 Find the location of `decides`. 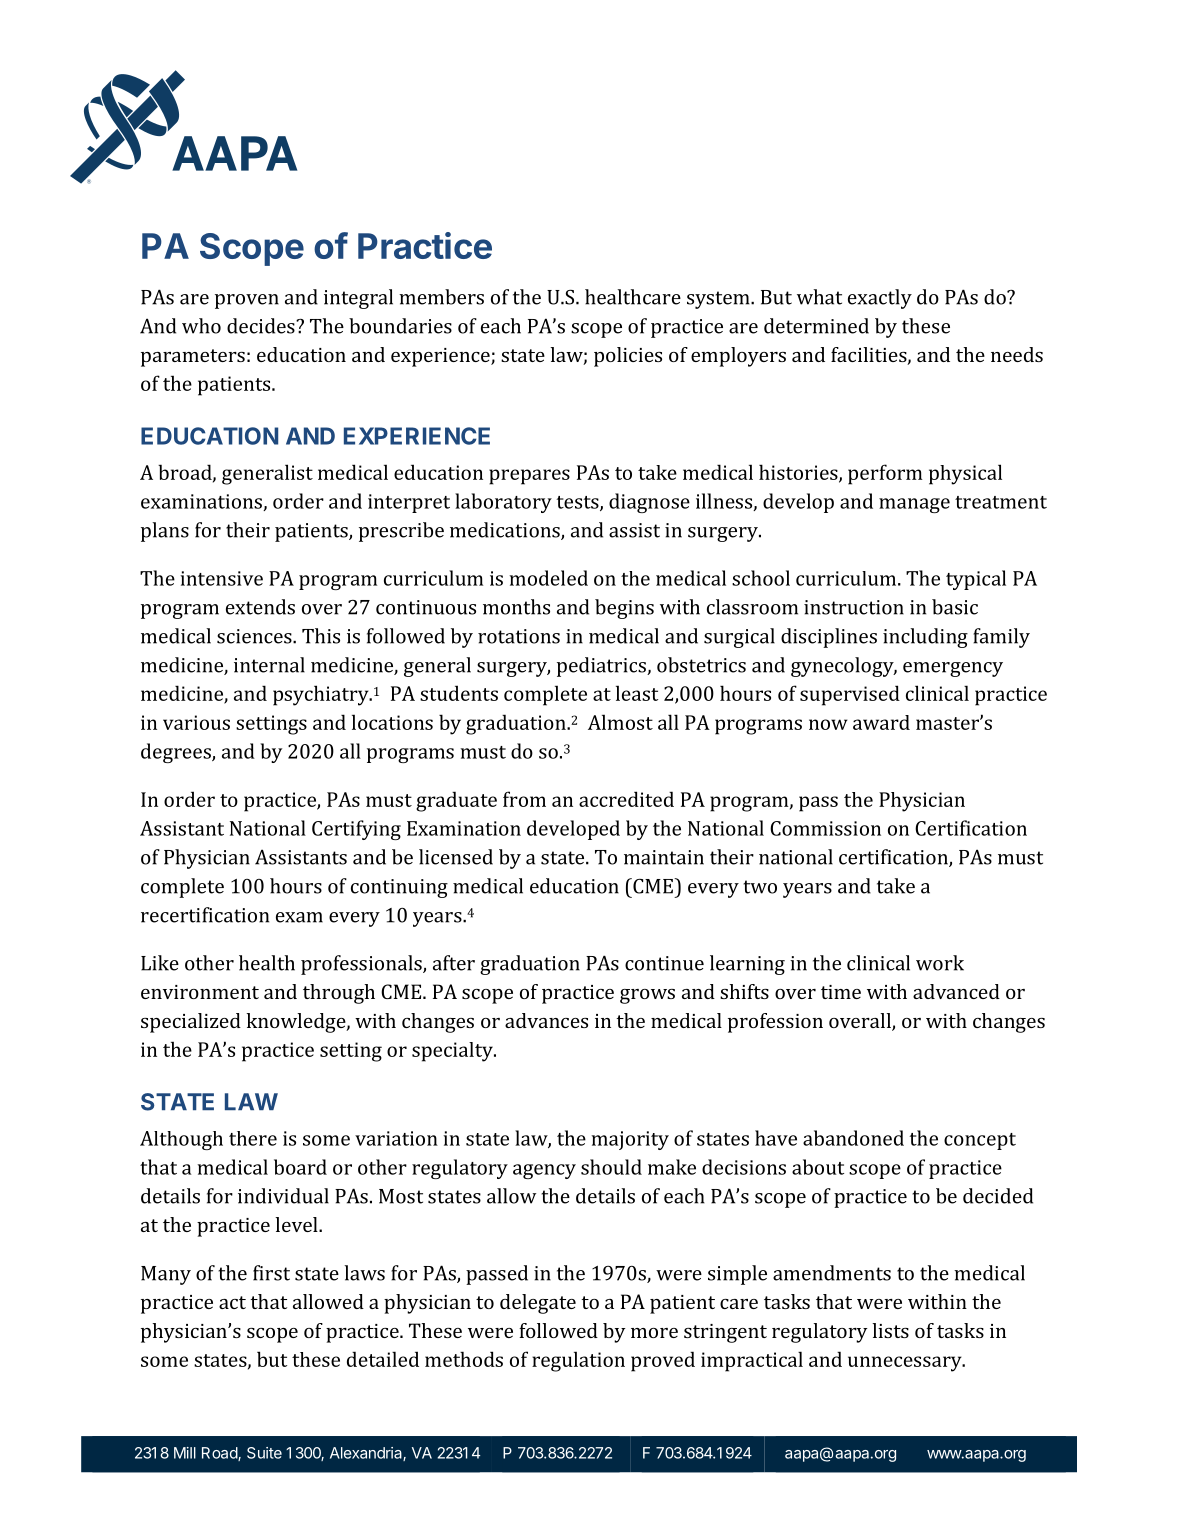

decides is located at coordinates (262, 326).
